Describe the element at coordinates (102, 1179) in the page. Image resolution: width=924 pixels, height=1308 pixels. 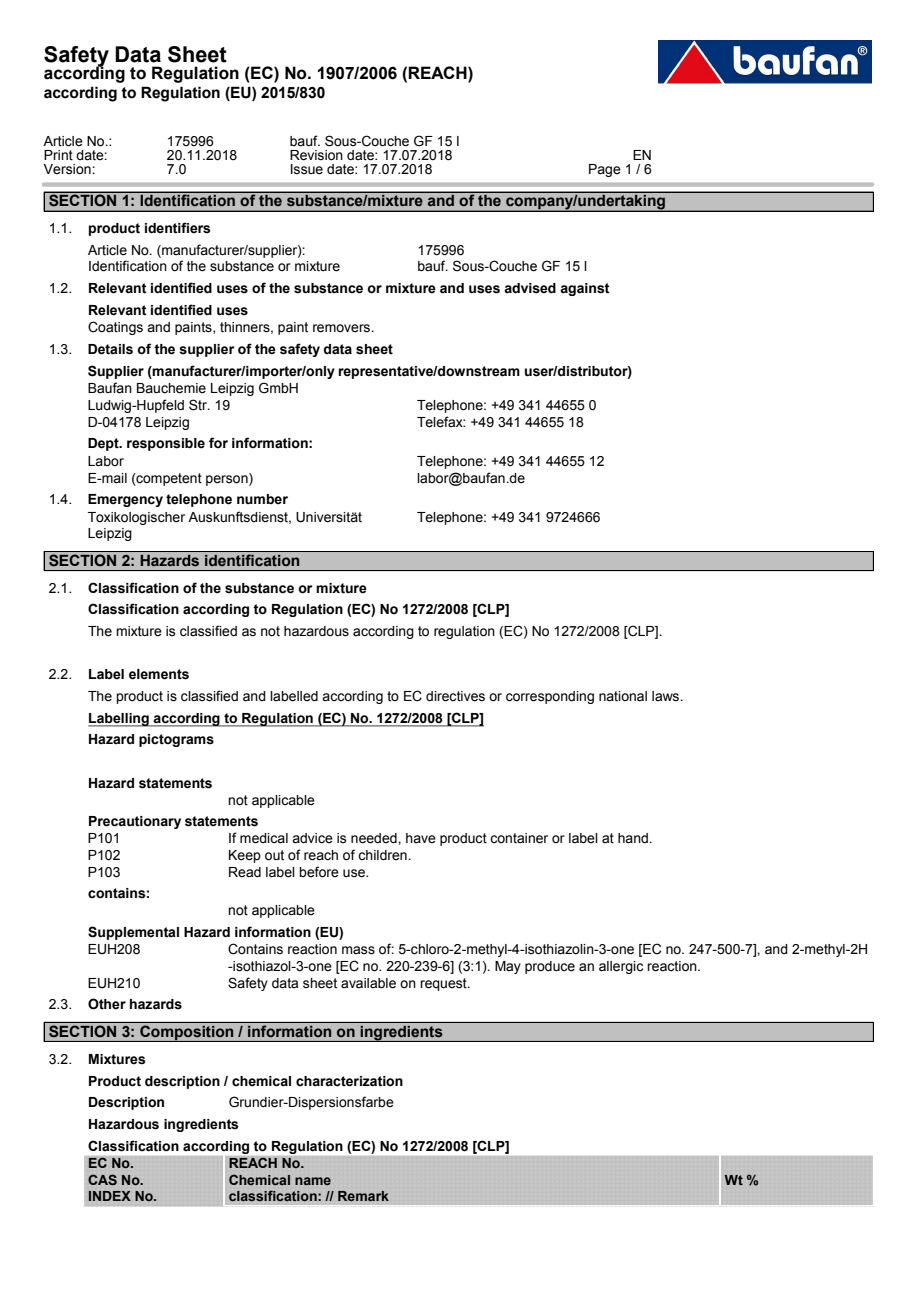
I see `CAS` at that location.
